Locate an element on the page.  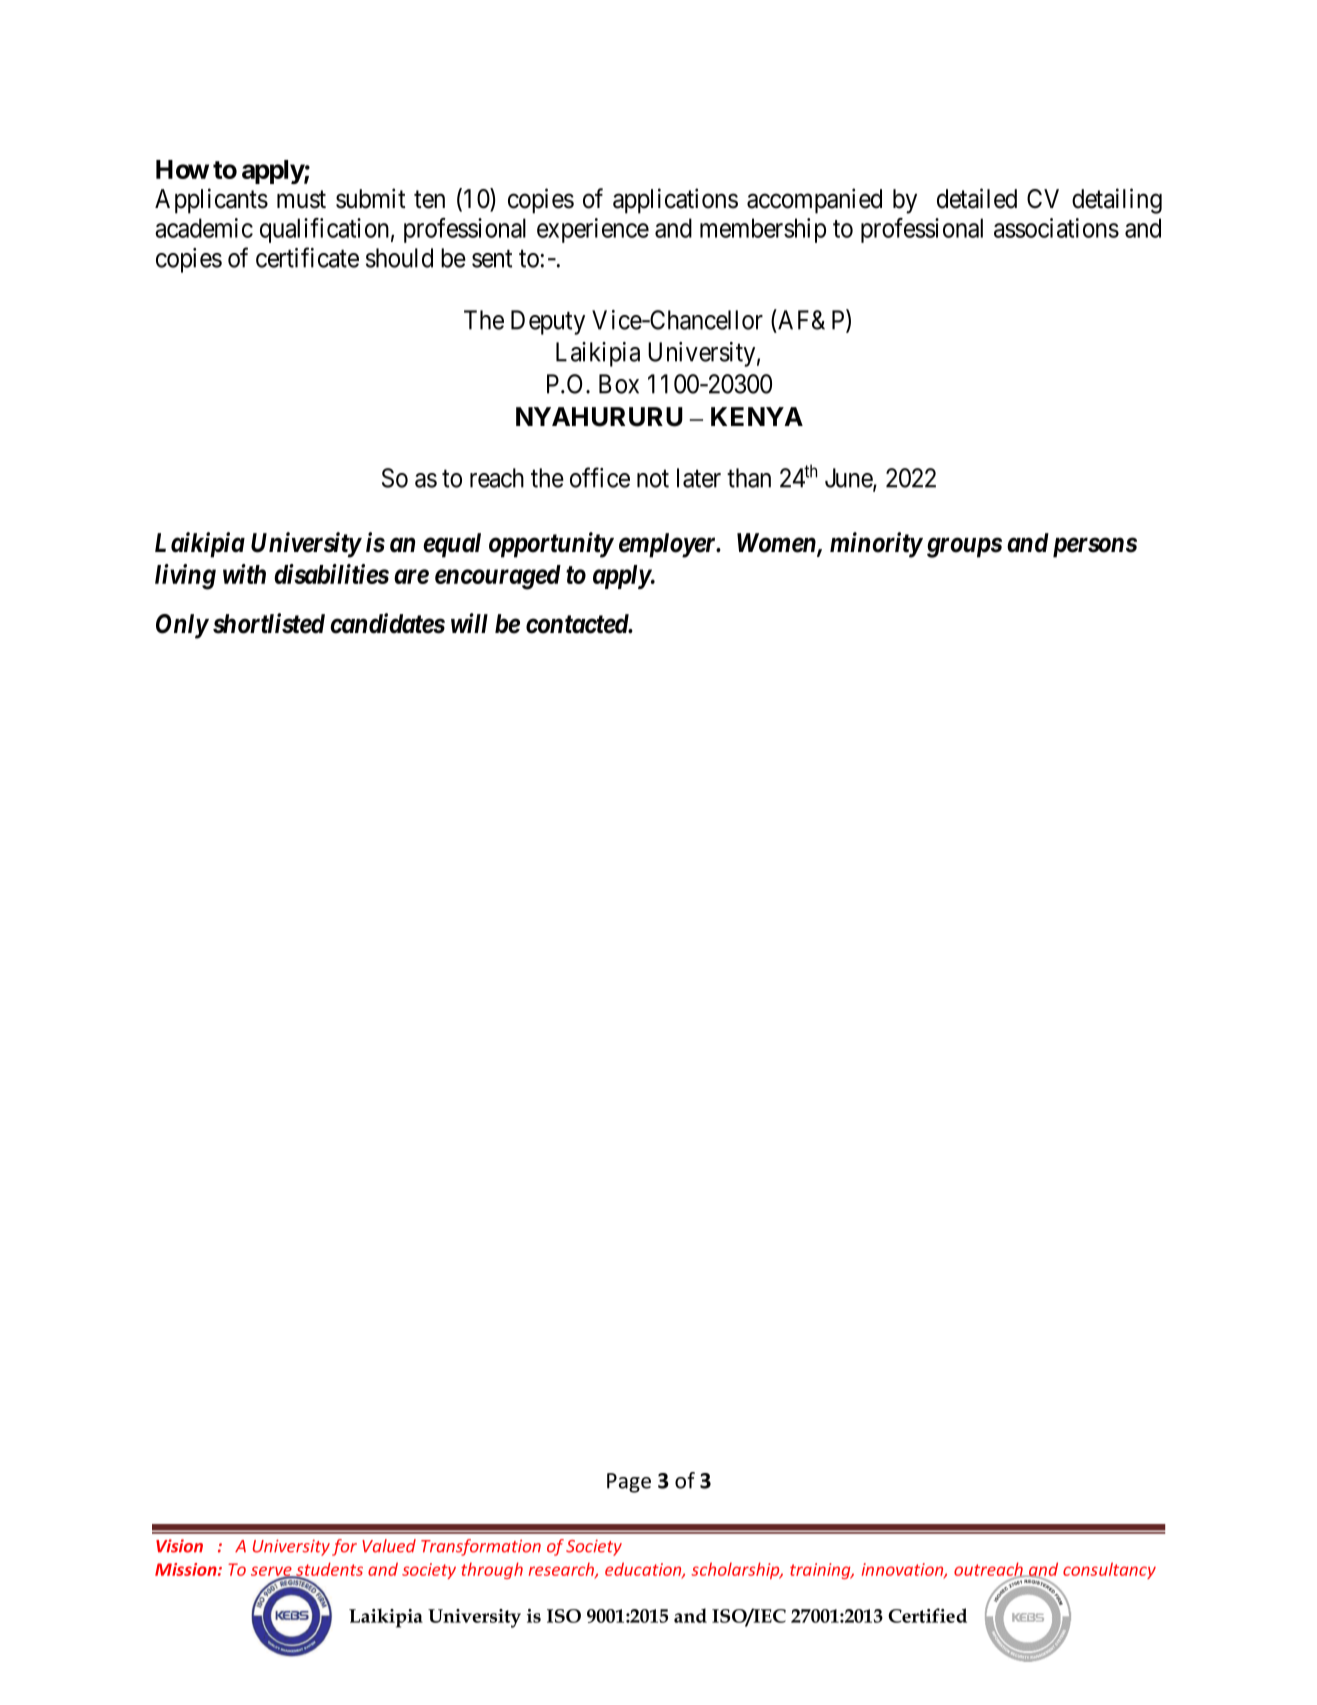
certificate is located at coordinates (307, 257).
